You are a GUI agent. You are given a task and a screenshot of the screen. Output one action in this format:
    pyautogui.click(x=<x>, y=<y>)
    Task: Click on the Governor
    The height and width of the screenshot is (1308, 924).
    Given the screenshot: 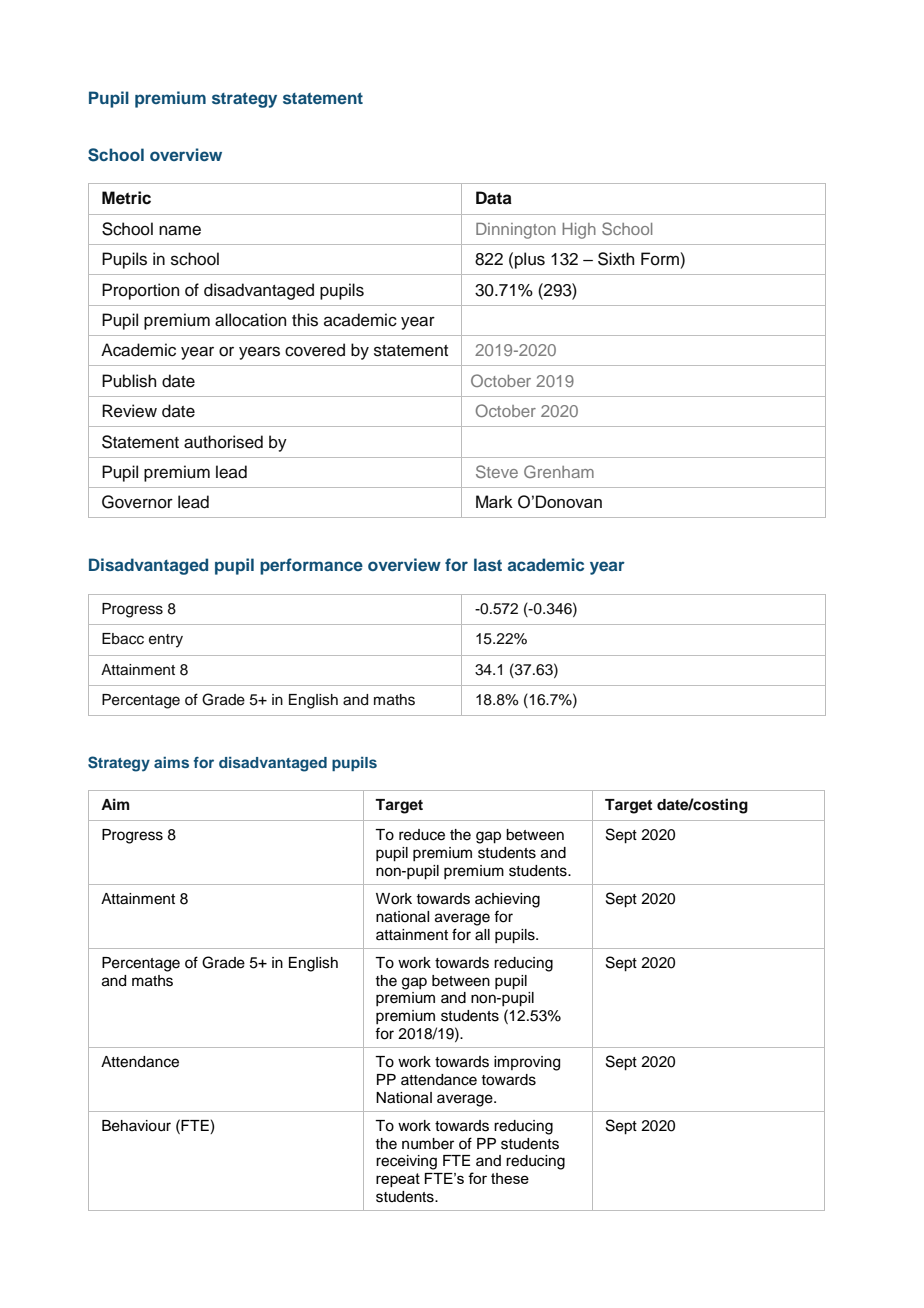 What is the action you would take?
    pyautogui.click(x=137, y=502)
